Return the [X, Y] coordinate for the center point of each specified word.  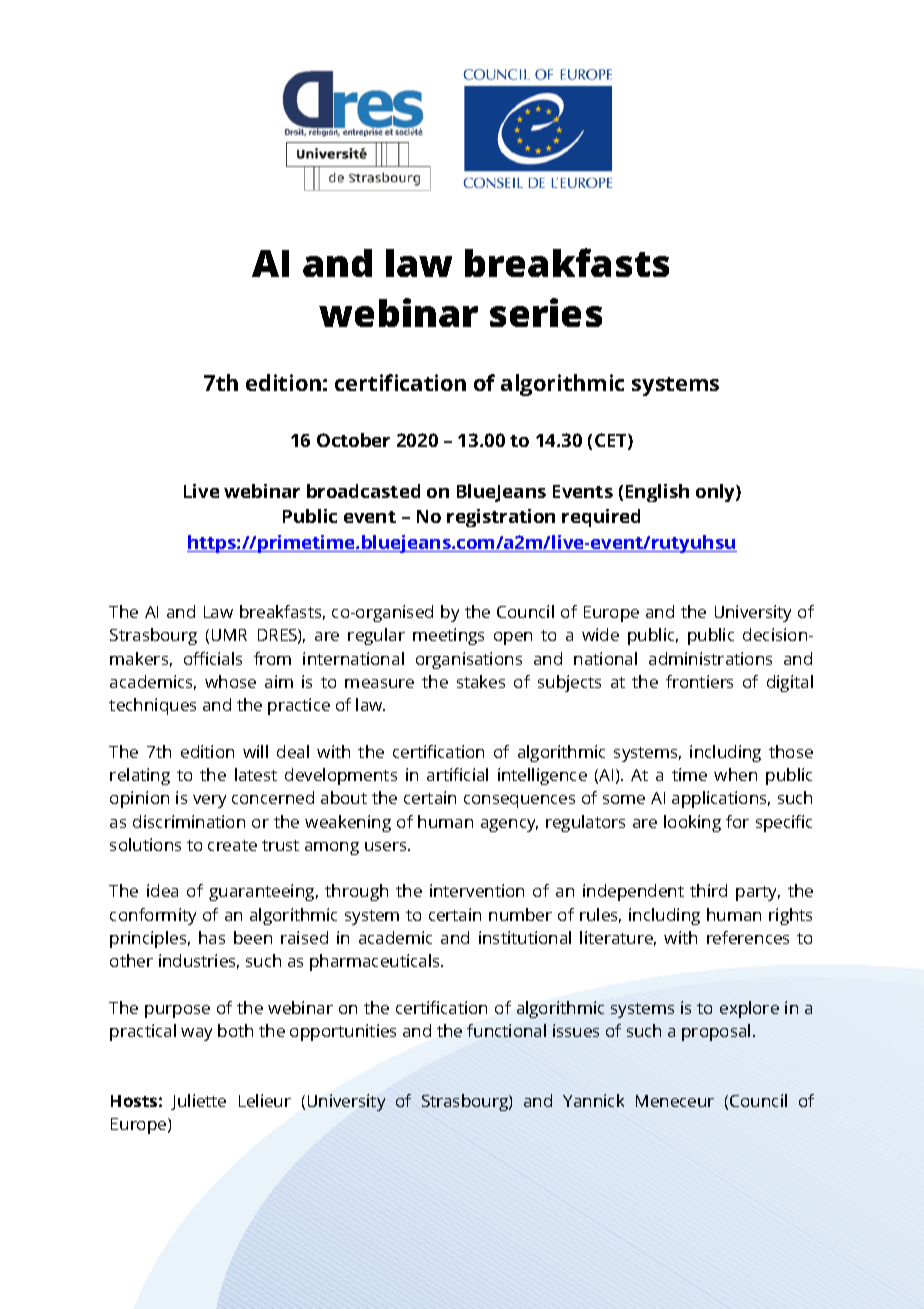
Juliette [198, 1102]
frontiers [699, 681]
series [546, 312]
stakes [481, 681]
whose [230, 681]
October [353, 440]
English [657, 493]
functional [506, 1030]
